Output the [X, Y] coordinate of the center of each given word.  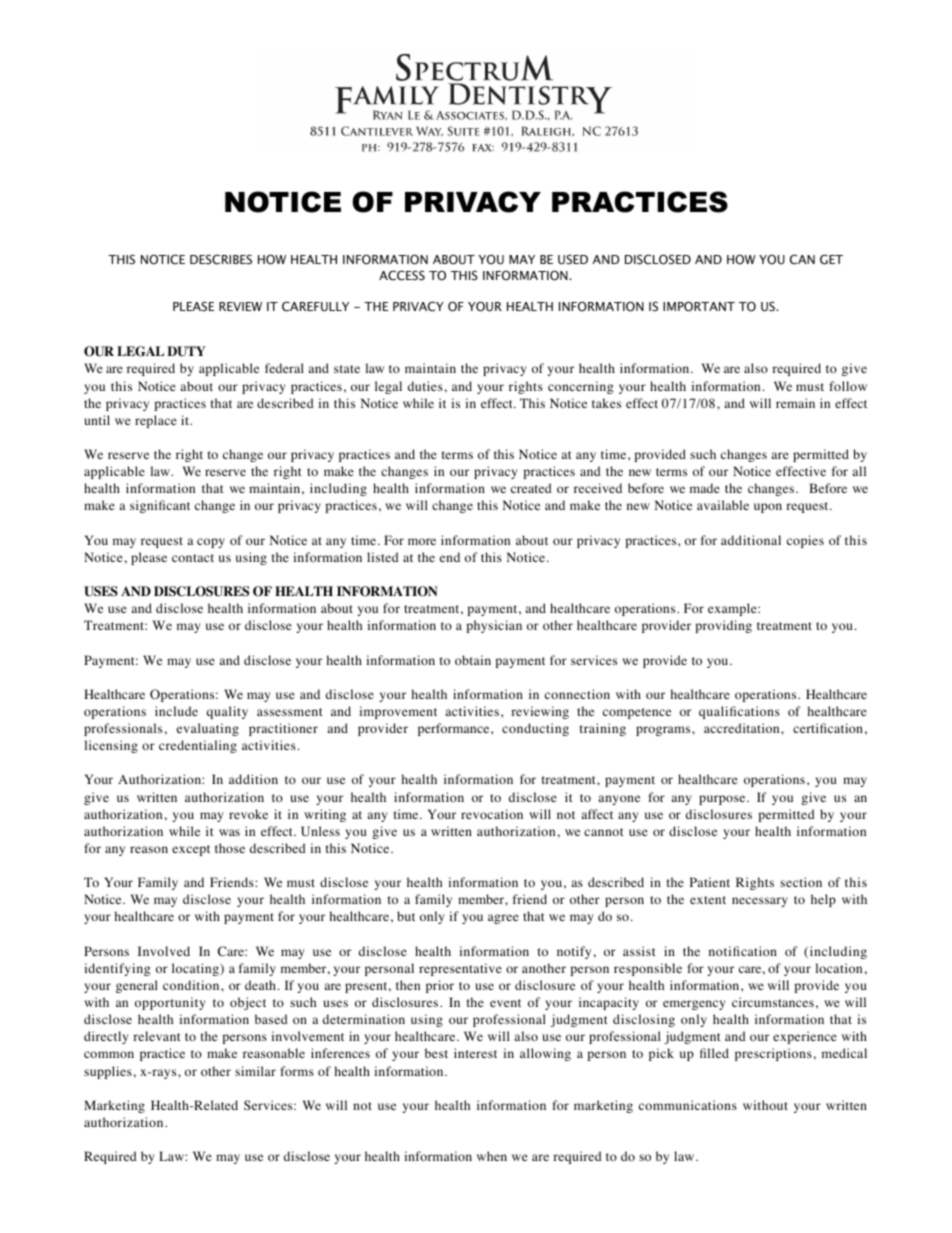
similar [255, 1071]
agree [503, 919]
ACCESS [402, 275]
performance [455, 729]
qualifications [739, 712]
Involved [164, 951]
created [531, 488]
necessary [760, 902]
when [492, 1156]
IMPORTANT [699, 306]
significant [160, 506]
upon [768, 508]
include [176, 711]
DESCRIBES [221, 259]
